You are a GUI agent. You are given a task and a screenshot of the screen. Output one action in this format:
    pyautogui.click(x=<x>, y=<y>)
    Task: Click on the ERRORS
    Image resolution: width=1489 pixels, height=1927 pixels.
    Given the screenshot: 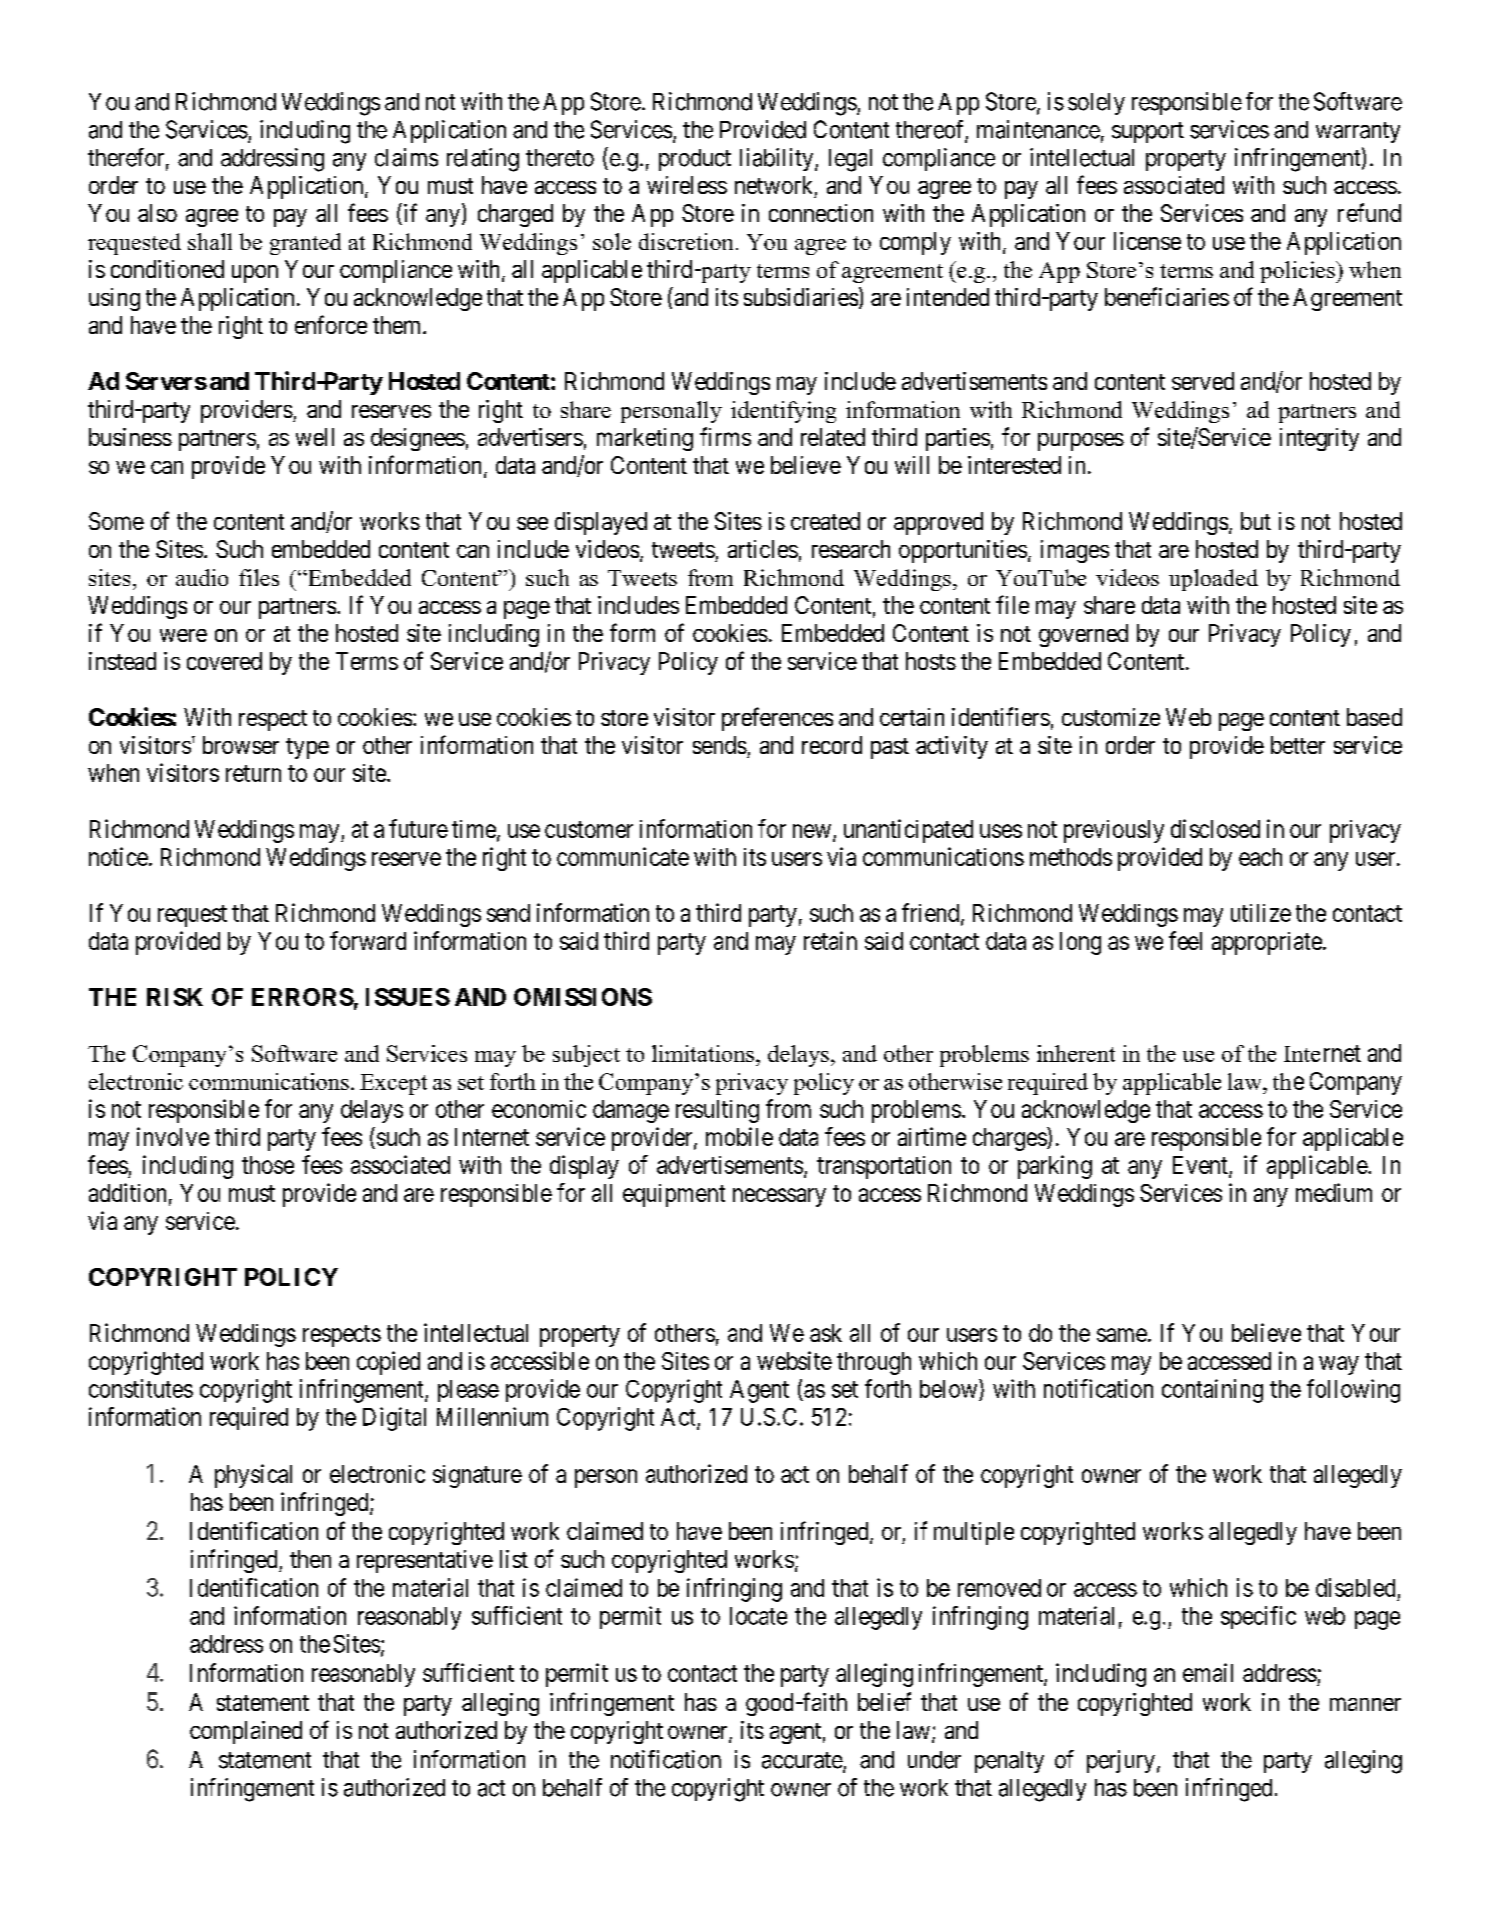 What is the action you would take?
    pyautogui.click(x=303, y=997)
